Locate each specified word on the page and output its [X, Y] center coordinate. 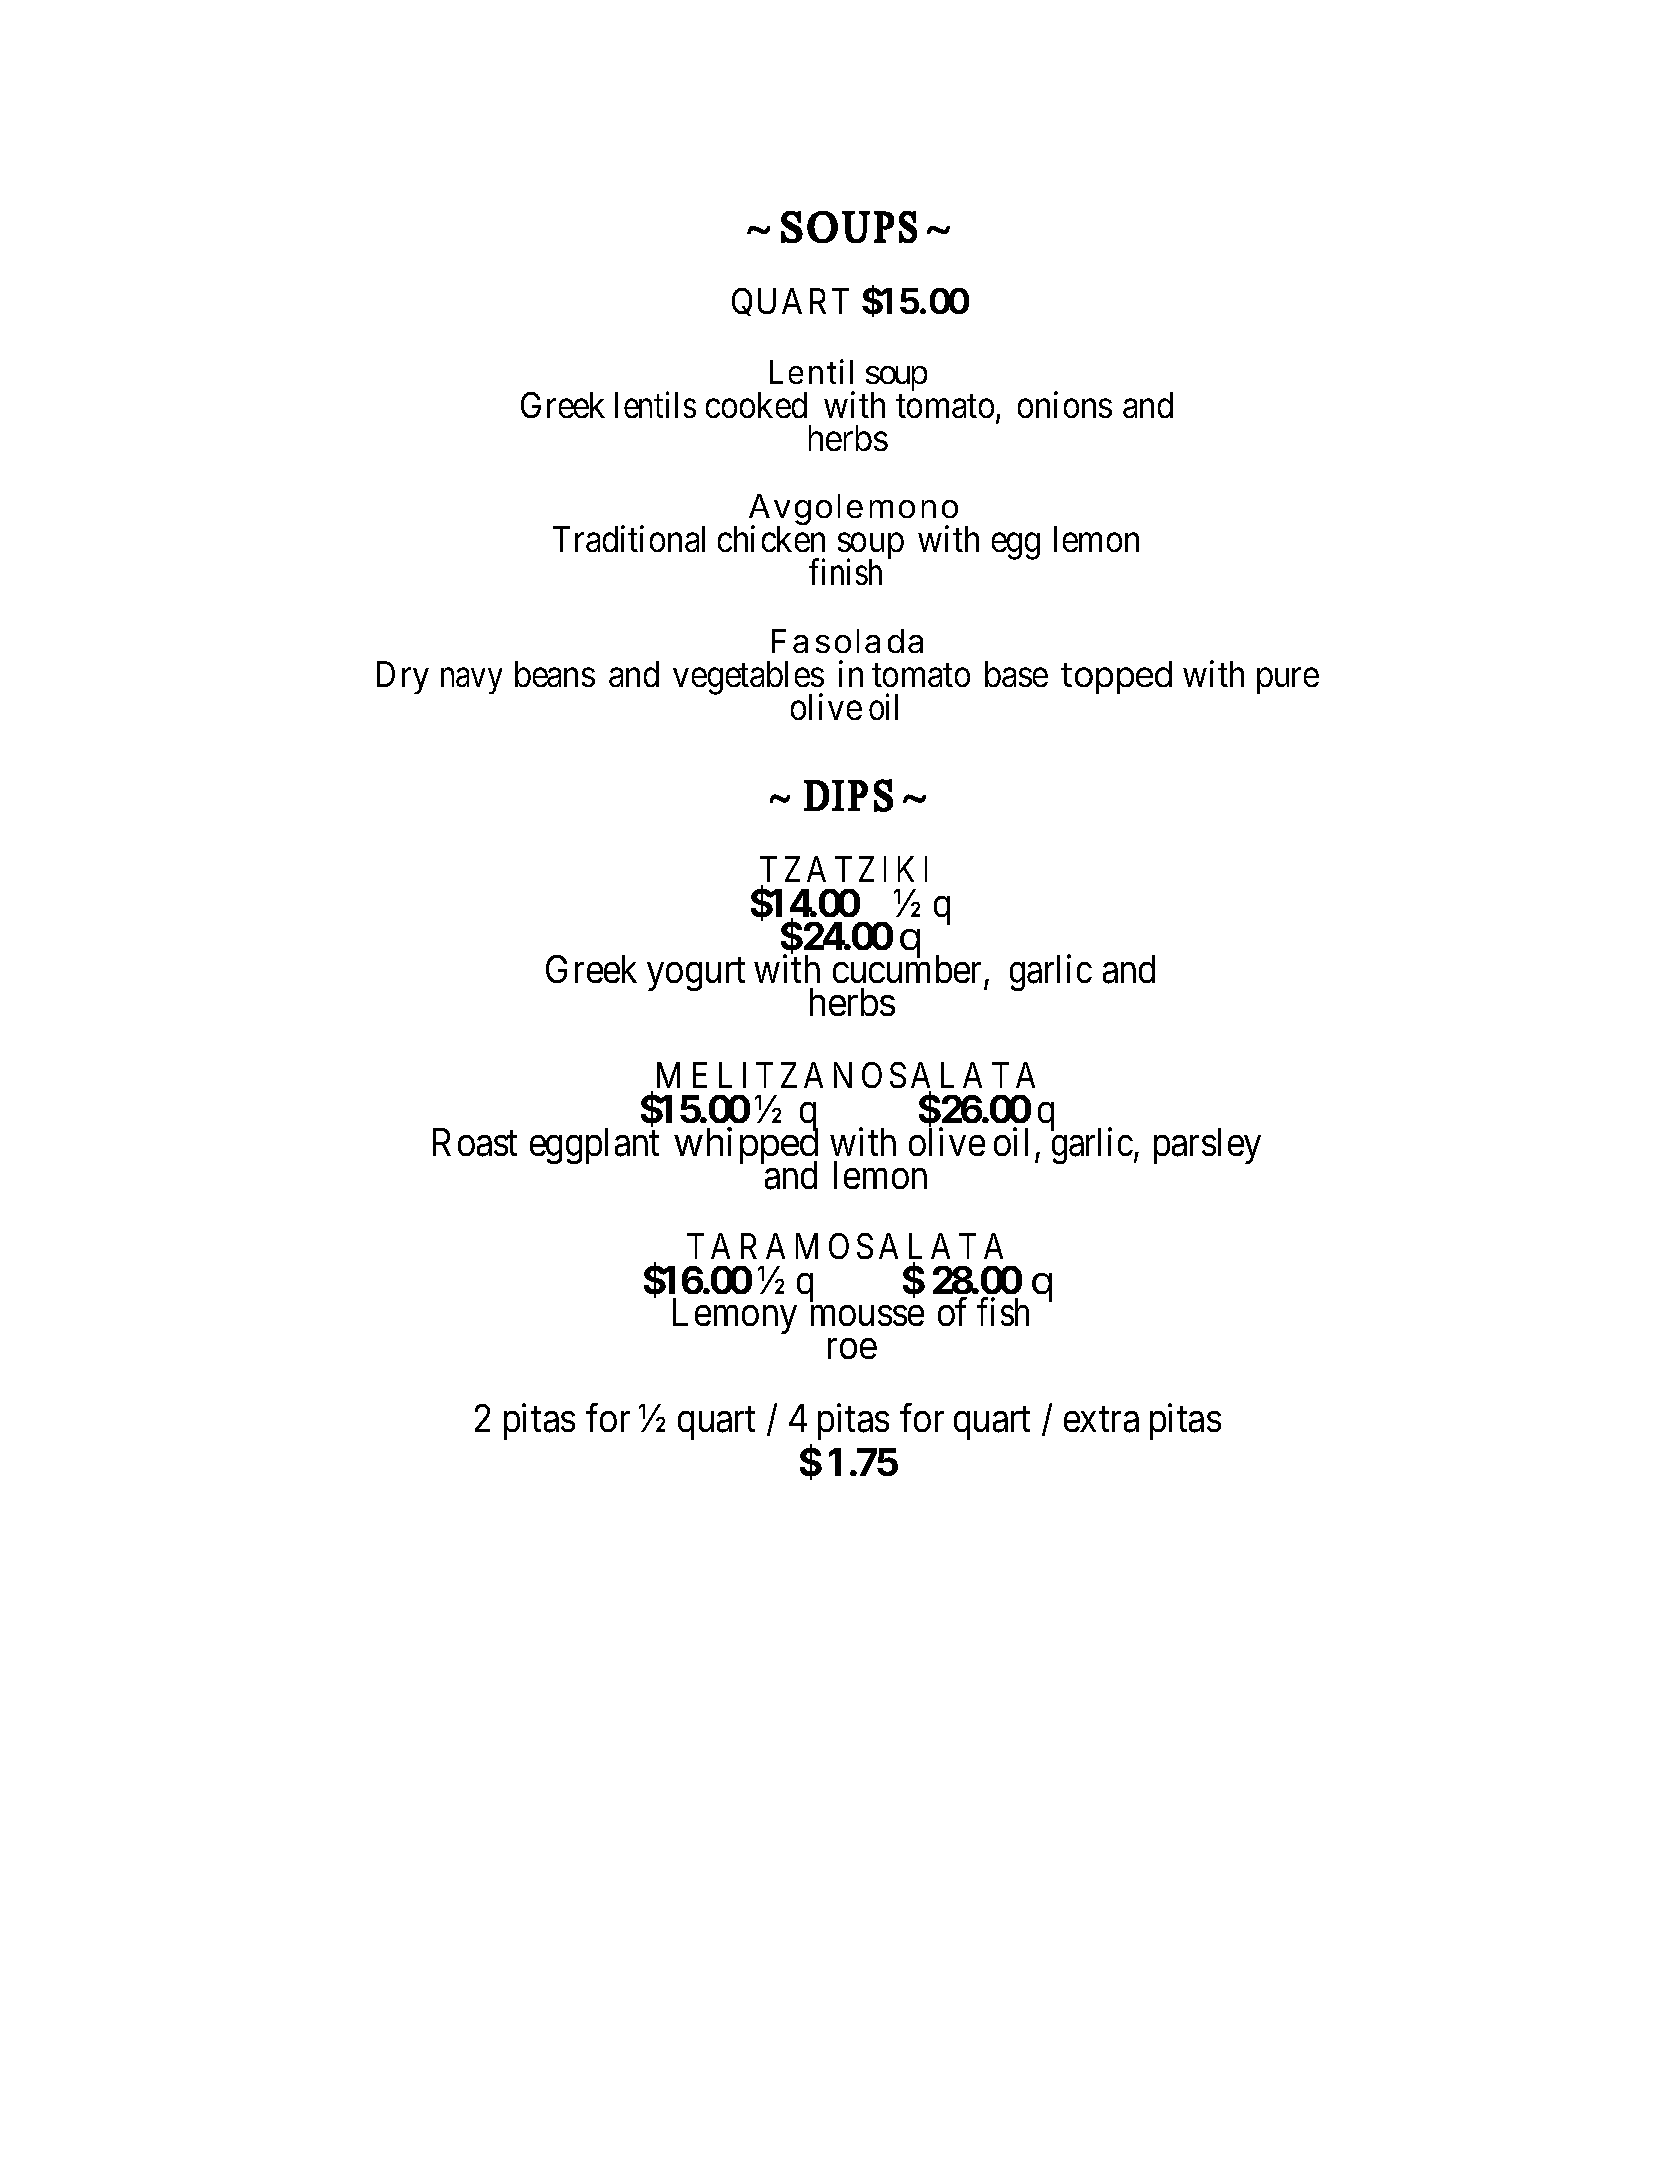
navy [471, 681]
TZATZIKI [843, 869]
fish [1003, 1312]
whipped [746, 1147]
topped [1116, 677]
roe [852, 1349]
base [1016, 674]
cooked [756, 405]
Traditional [629, 539]
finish [845, 572]
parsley [1207, 1146]
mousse [867, 1316]
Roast [475, 1143]
